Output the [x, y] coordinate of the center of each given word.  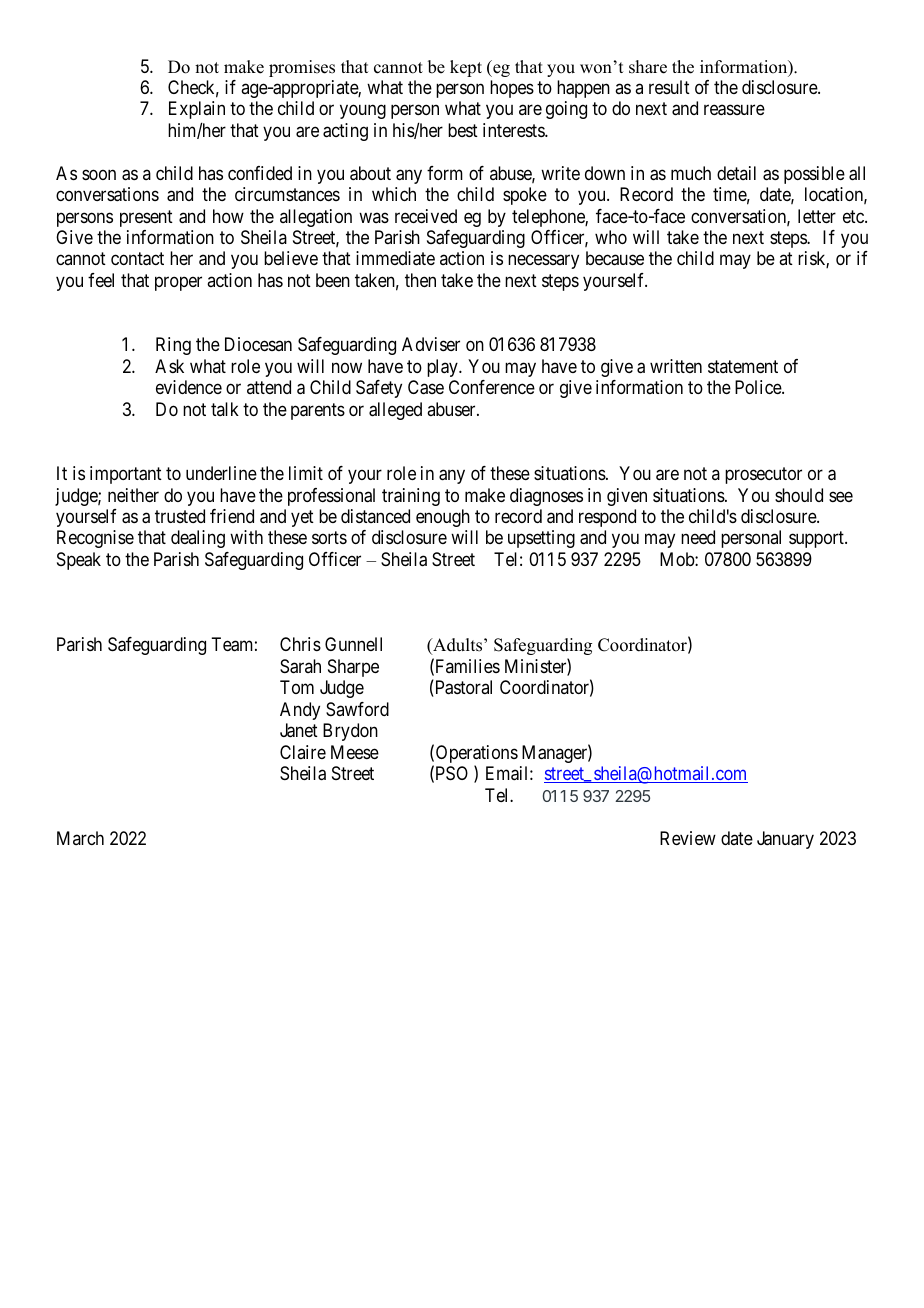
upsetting [541, 539]
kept [466, 68]
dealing [198, 539]
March [80, 838]
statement [743, 366]
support [817, 540]
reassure [734, 110]
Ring [173, 346]
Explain [197, 110]
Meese [355, 752]
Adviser [431, 344]
